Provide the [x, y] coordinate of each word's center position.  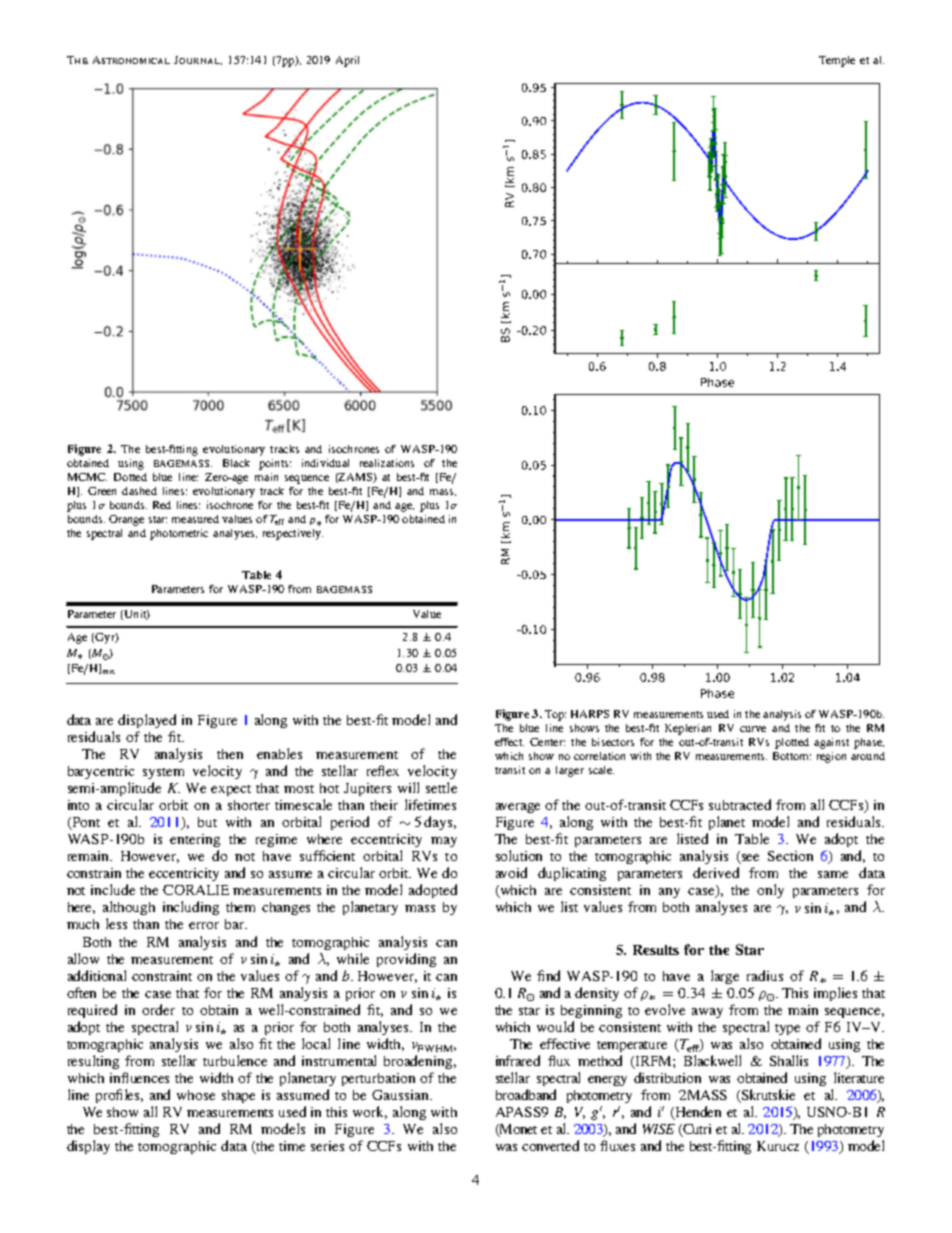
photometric [179, 534]
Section [790, 856]
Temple [837, 61]
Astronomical [131, 60]
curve [753, 729]
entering [195, 840]
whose [196, 1095]
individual [325, 463]
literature [859, 1077]
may [444, 842]
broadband [526, 1094]
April [347, 61]
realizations [387, 463]
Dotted [130, 477]
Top [555, 715]
